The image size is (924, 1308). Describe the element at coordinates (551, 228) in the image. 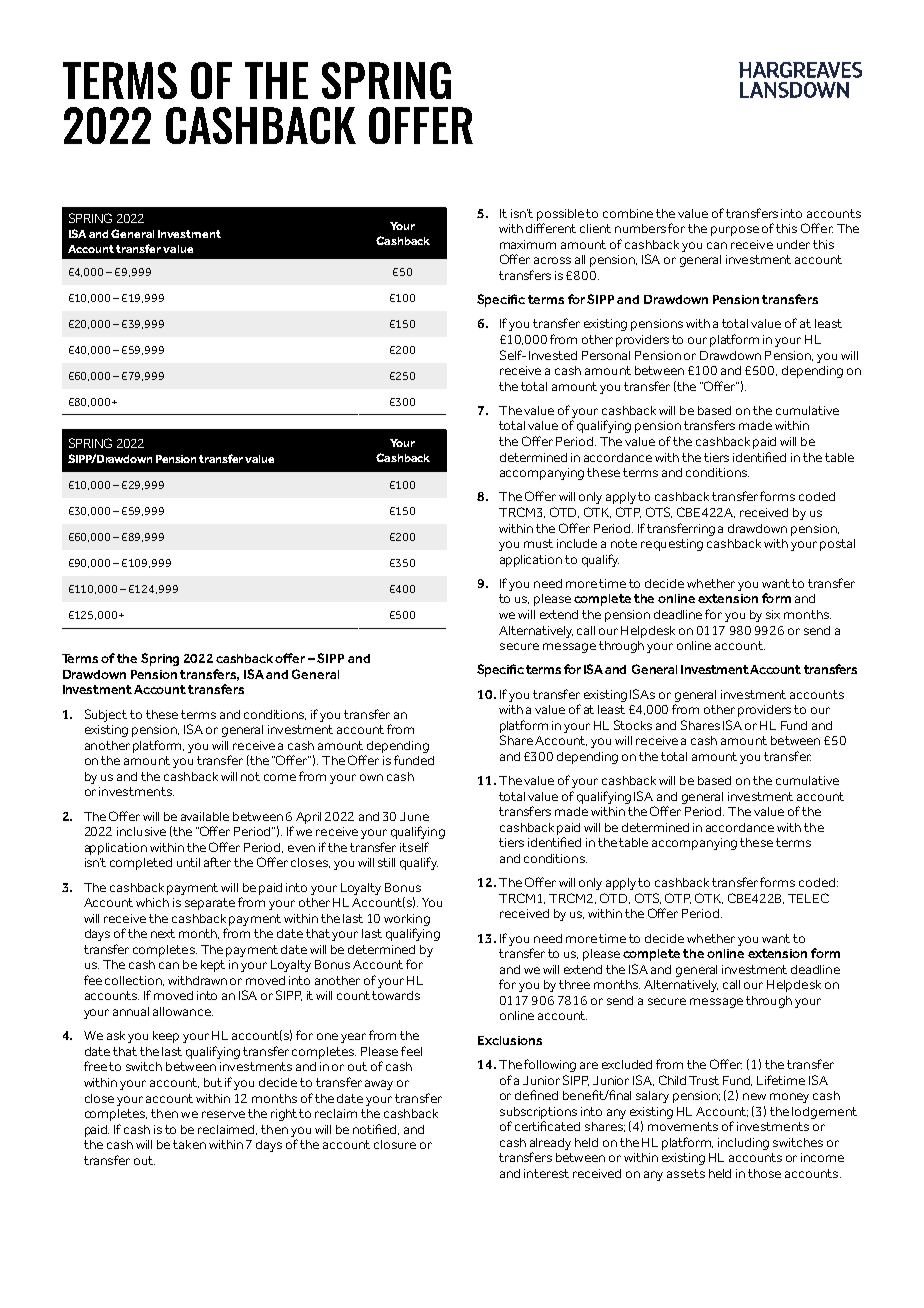

I see `different` at that location.
